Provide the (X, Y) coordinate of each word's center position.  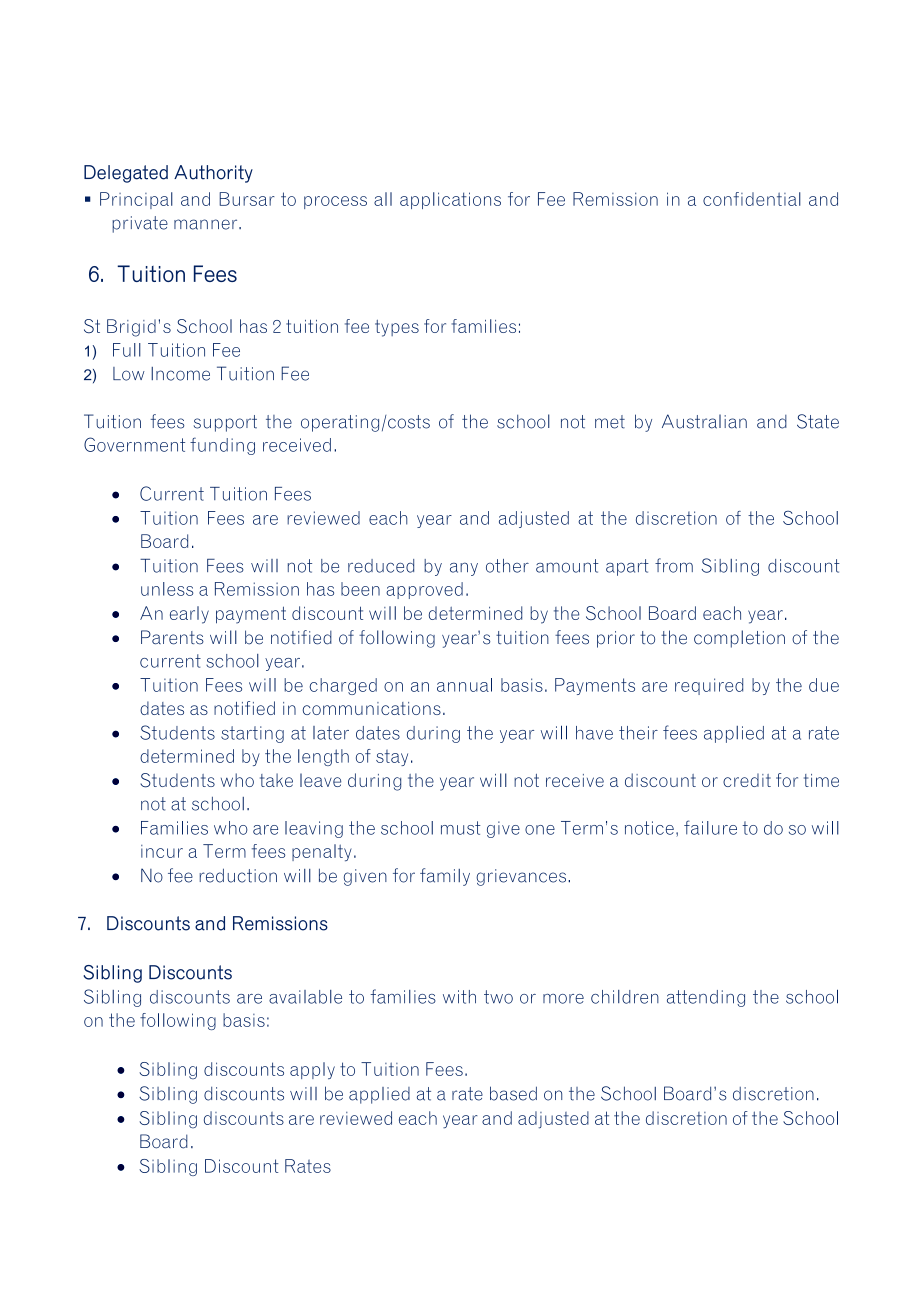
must (461, 828)
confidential (752, 199)
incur (162, 851)
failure (710, 827)
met (610, 422)
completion (739, 639)
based (513, 1093)
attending (706, 998)
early (189, 615)
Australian (704, 421)
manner (207, 224)
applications (450, 200)
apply (312, 1070)
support (225, 423)
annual (464, 685)
